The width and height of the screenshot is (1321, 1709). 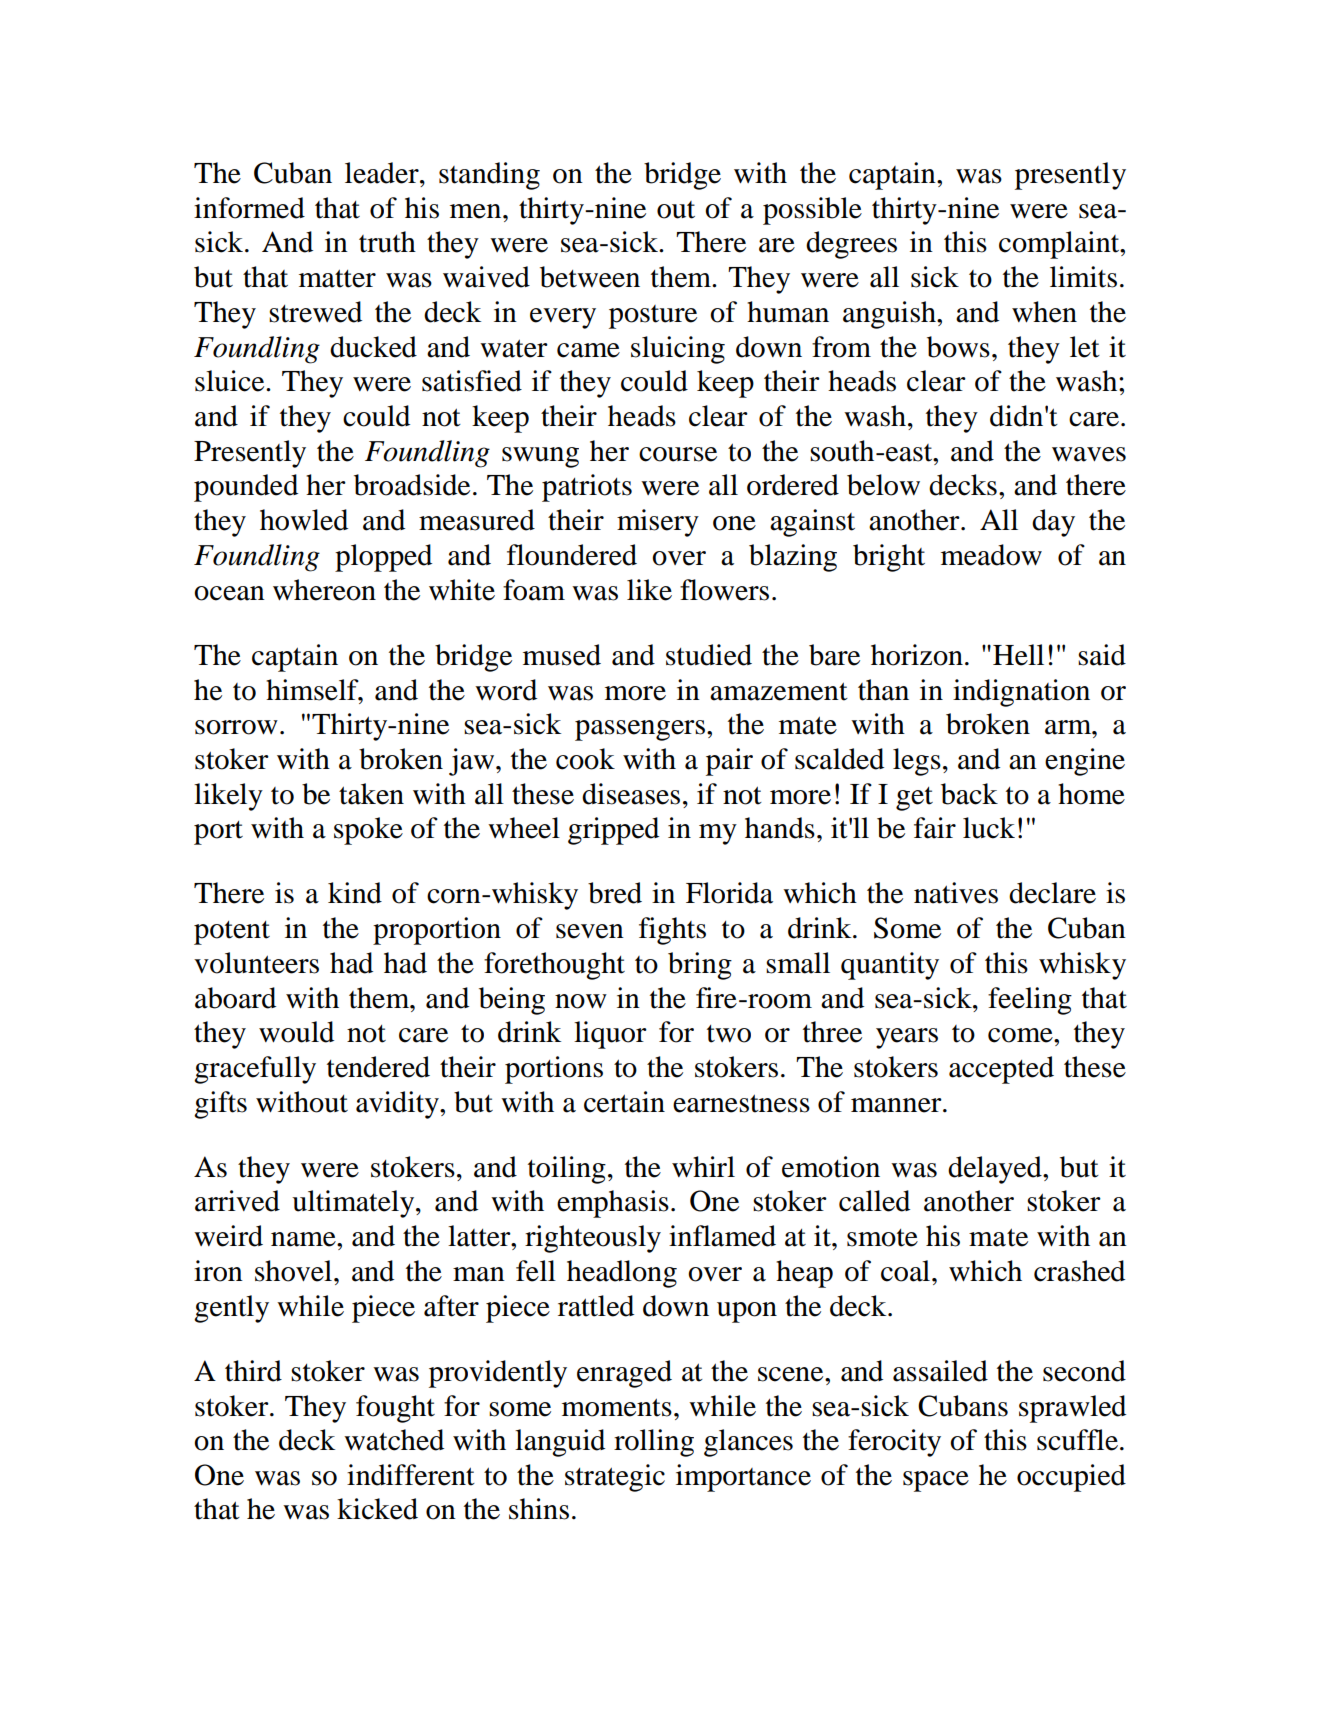 What do you see at coordinates (936, 1481) in the screenshot?
I see `space` at bounding box center [936, 1481].
